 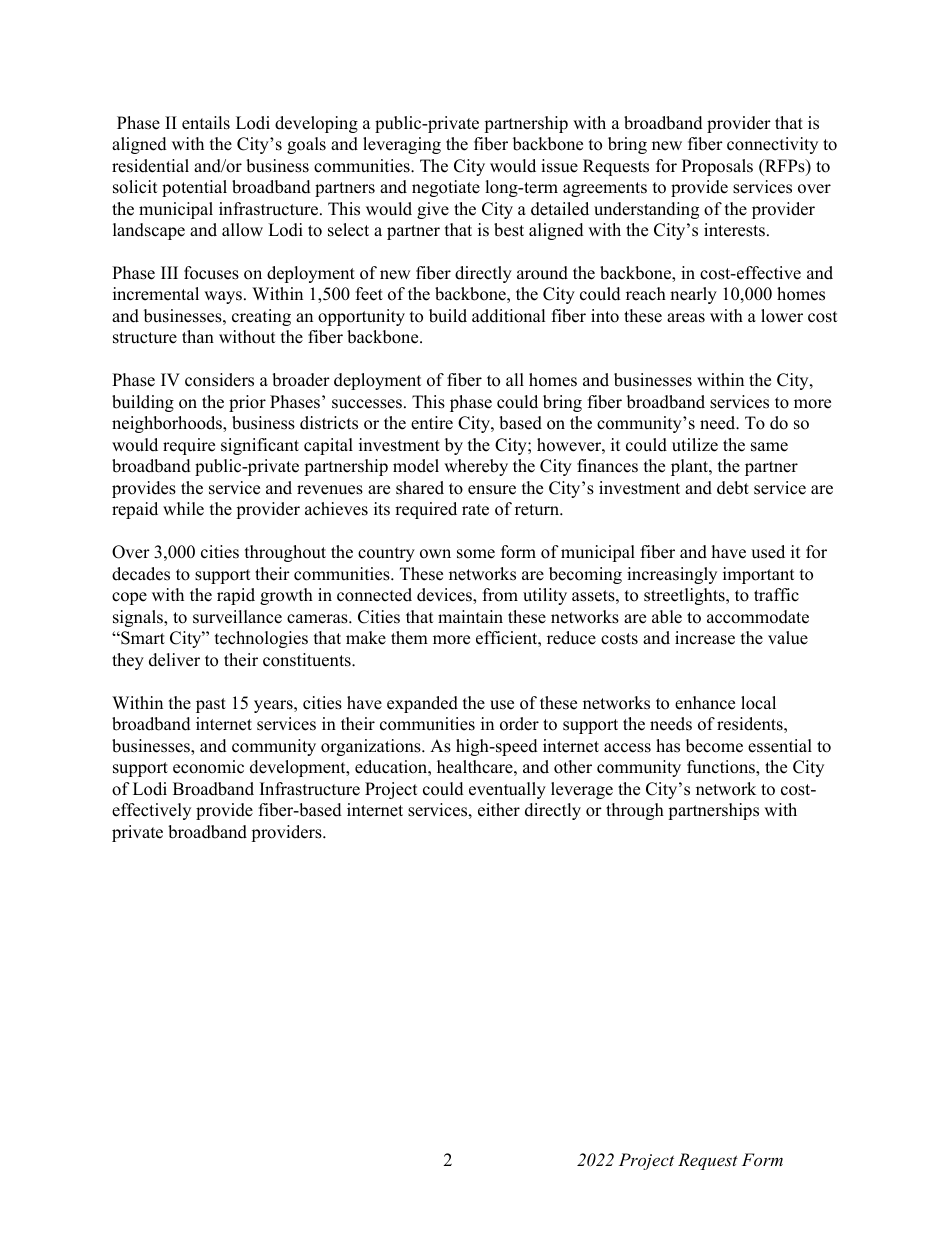 What do you see at coordinates (206, 123) in the document?
I see `entails` at bounding box center [206, 123].
